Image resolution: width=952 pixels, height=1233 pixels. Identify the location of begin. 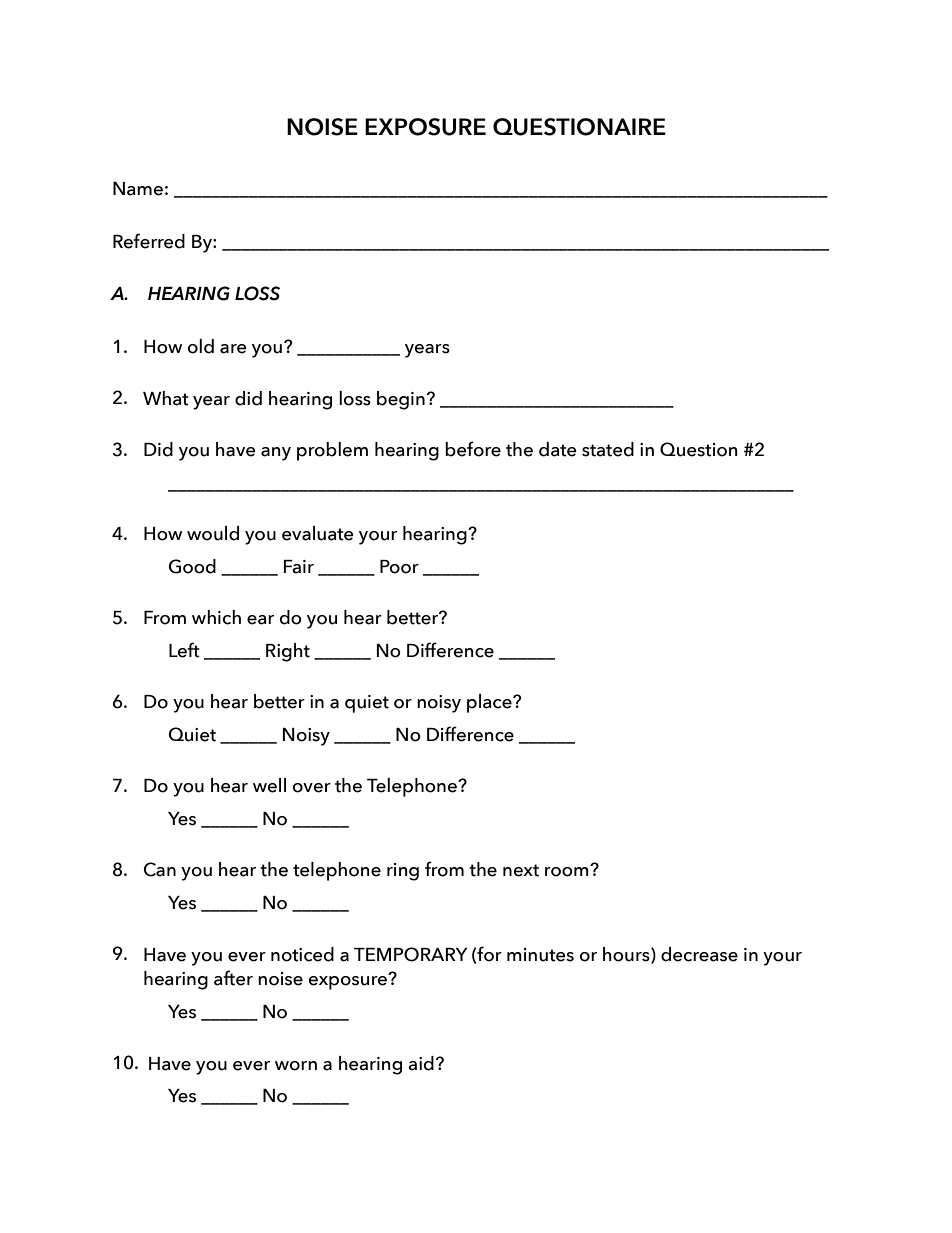
(401, 400).
